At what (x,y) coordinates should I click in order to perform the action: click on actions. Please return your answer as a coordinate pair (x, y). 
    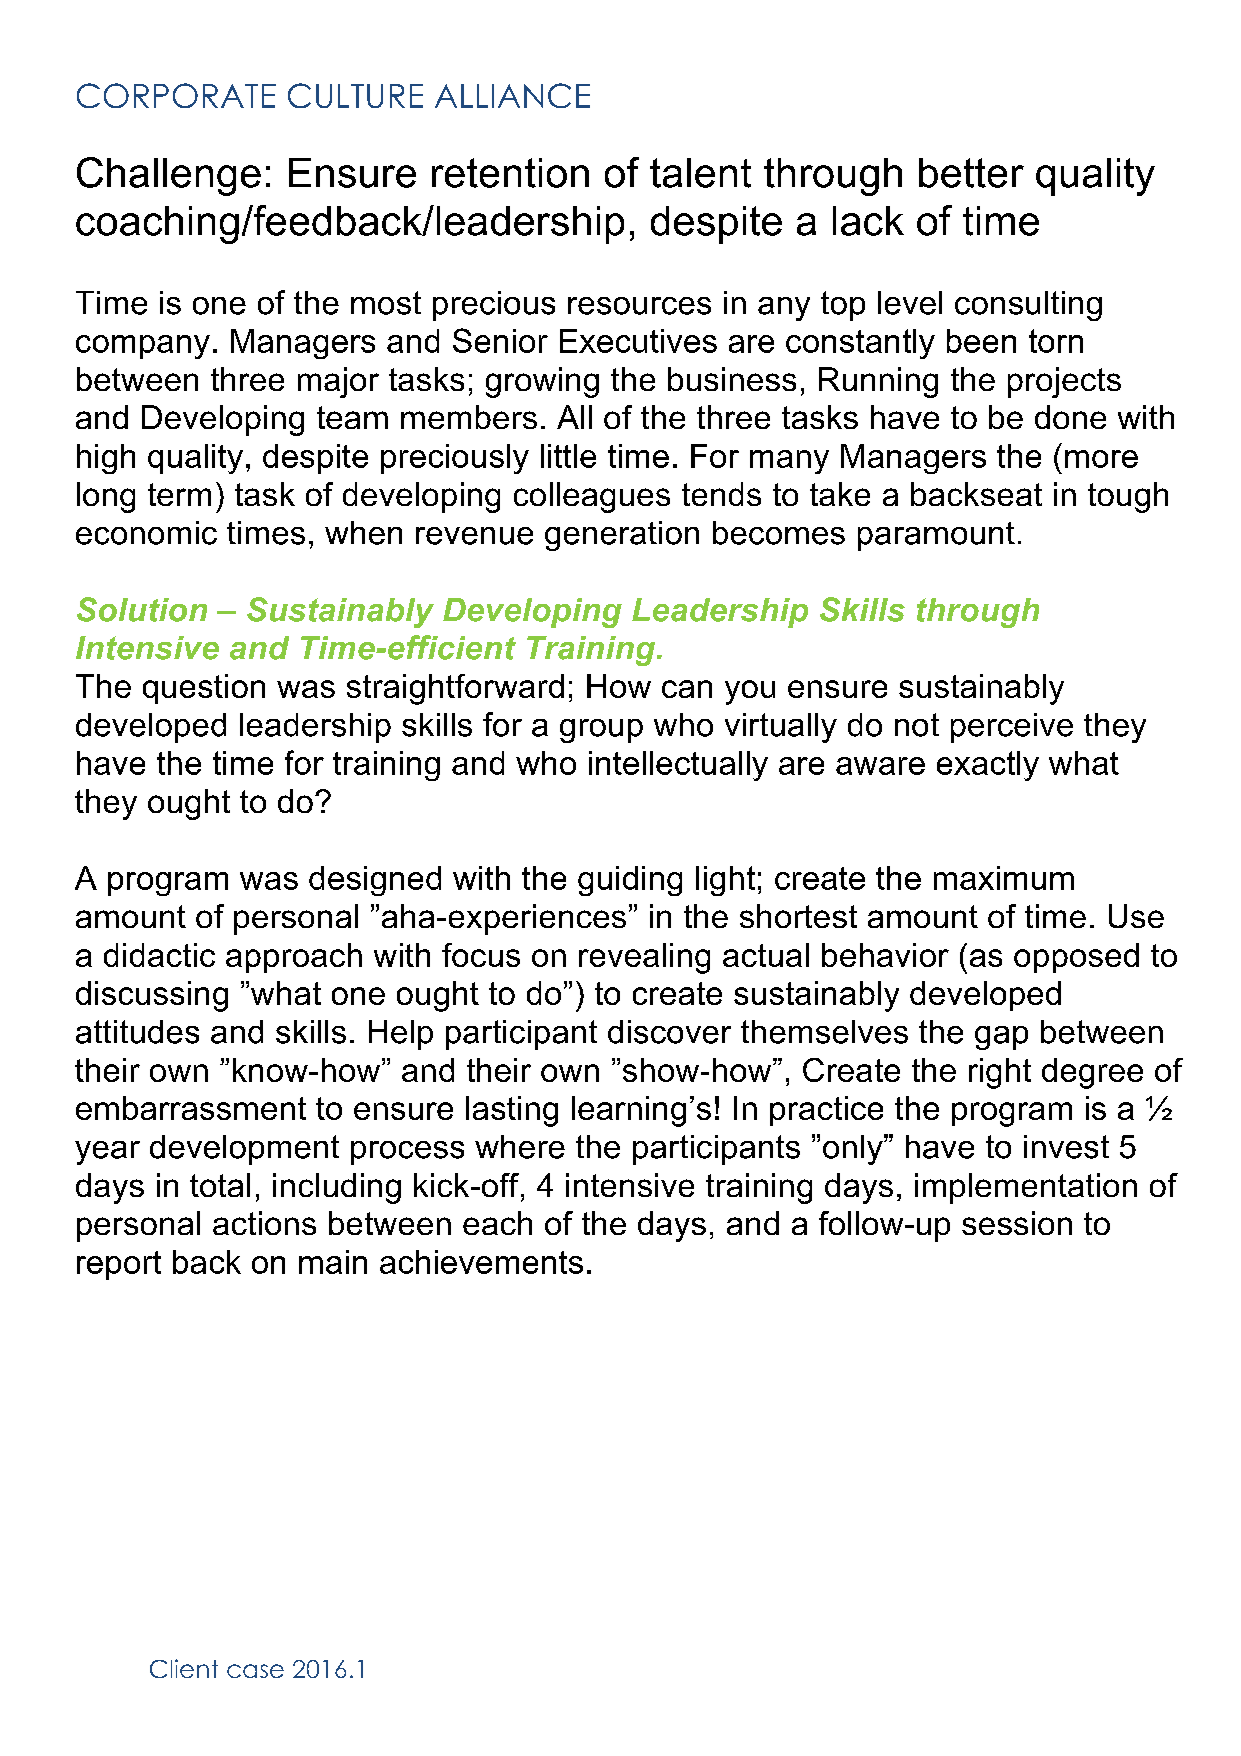
    Looking at the image, I should click on (264, 1223).
